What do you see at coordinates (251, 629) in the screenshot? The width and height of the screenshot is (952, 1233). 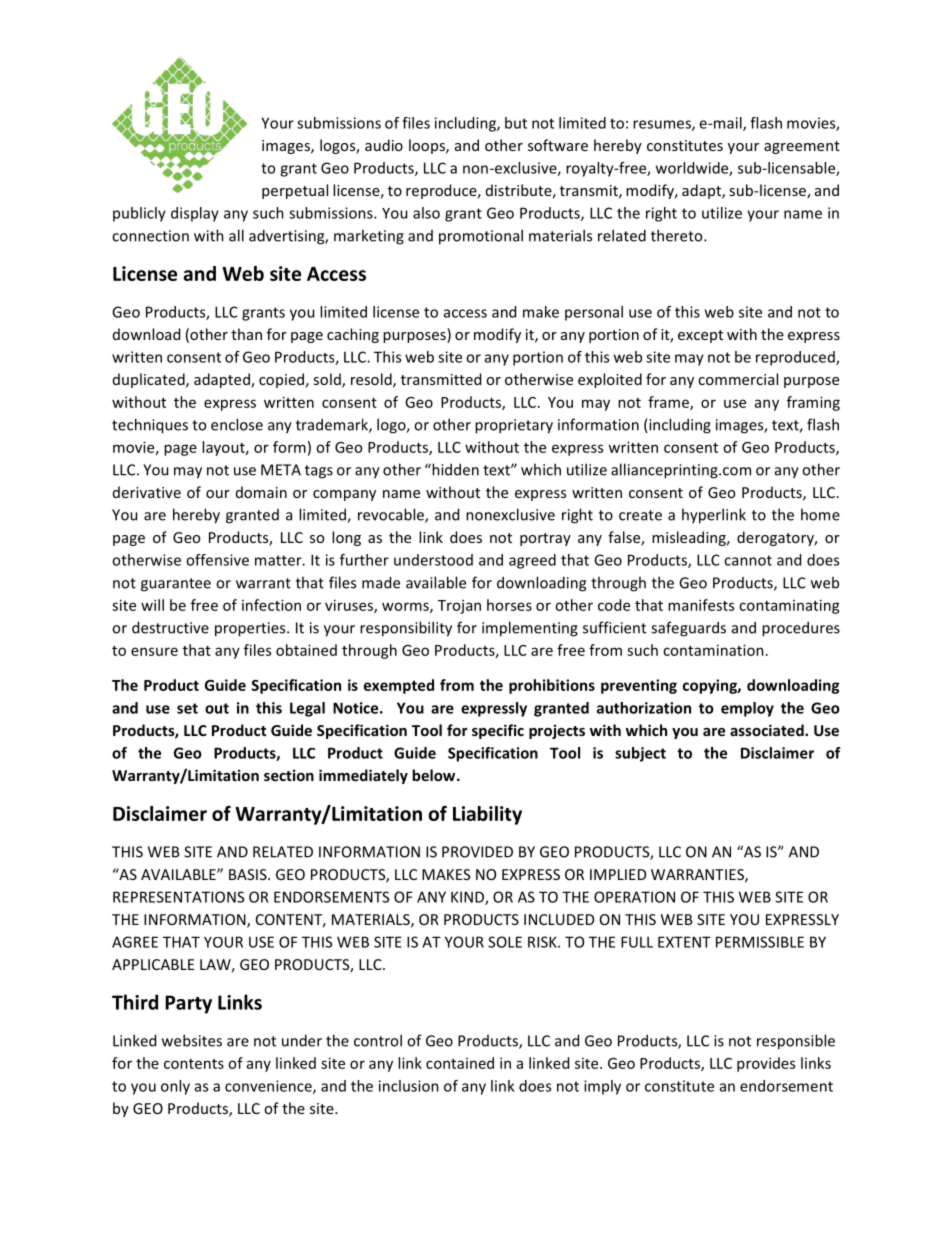 I see `properties` at bounding box center [251, 629].
